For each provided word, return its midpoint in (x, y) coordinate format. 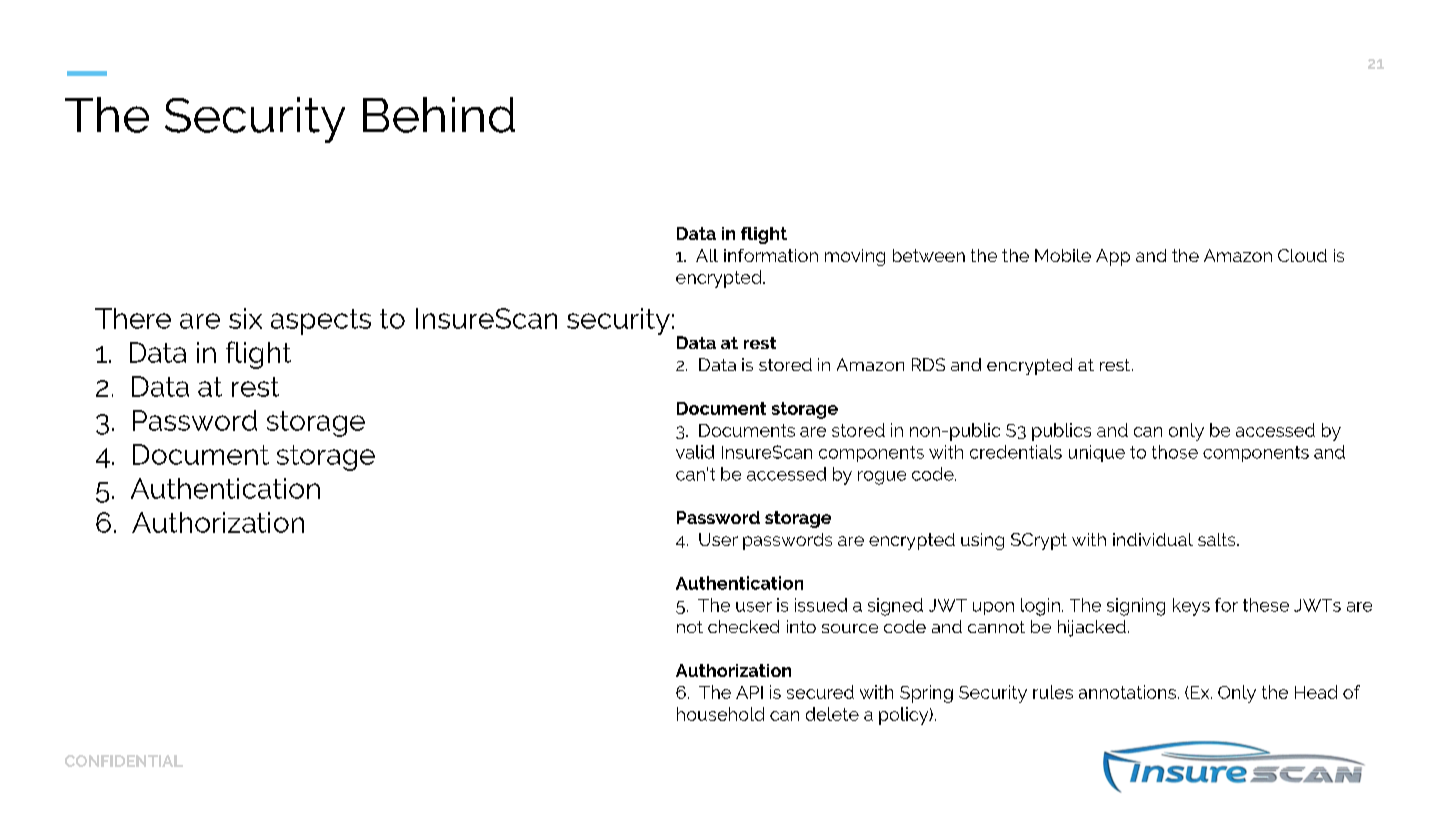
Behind (439, 115)
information (771, 255)
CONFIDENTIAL (124, 761)
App (1113, 257)
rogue (882, 478)
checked (743, 626)
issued (821, 605)
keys (1191, 607)
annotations (1127, 692)
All (707, 255)
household (720, 714)
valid (695, 452)
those (1175, 452)
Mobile (1063, 255)
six (245, 318)
